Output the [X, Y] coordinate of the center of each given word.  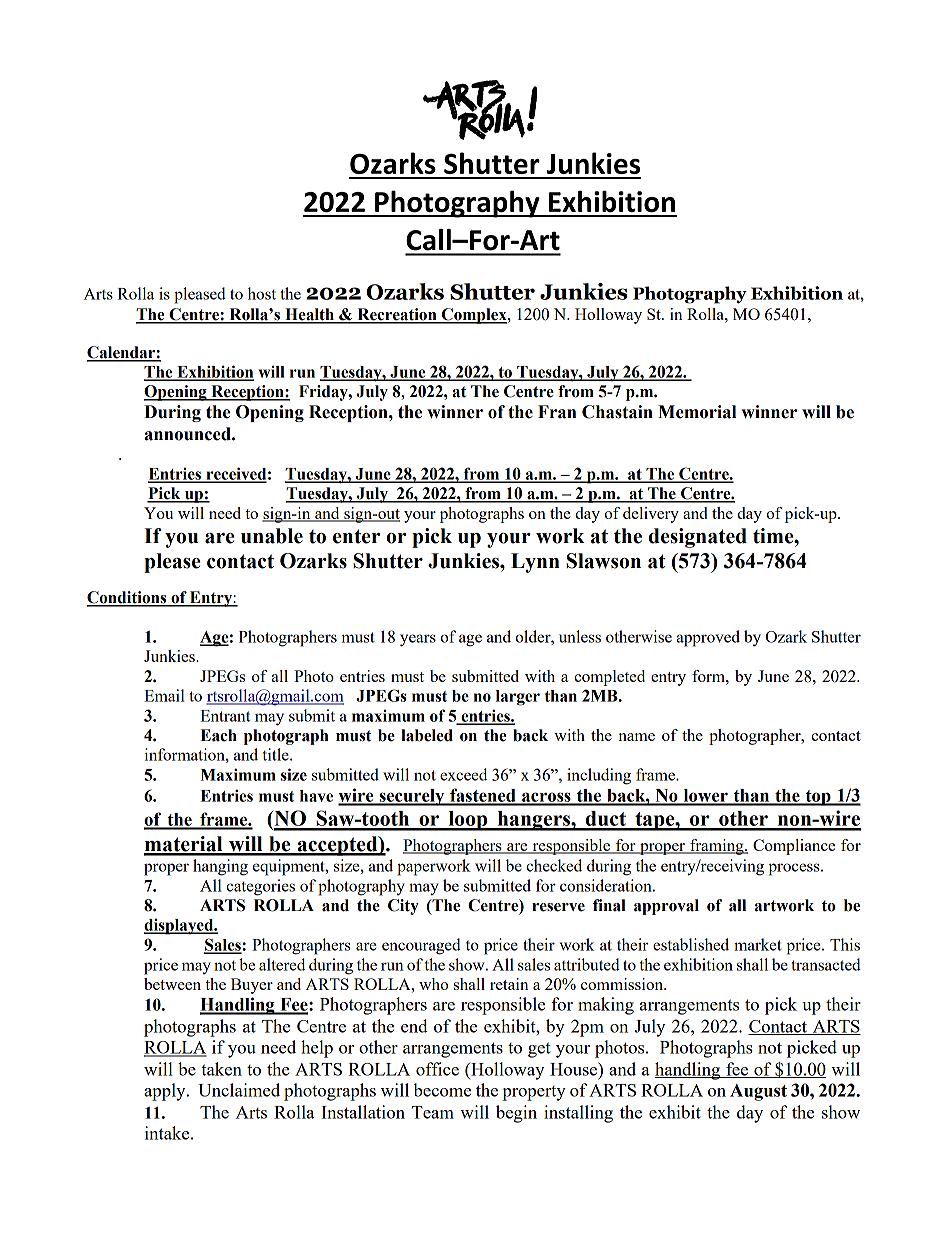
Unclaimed [239, 1090]
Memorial [697, 412]
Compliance [794, 847]
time [774, 536]
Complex [474, 316]
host [262, 293]
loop [468, 821]
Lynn [535, 563]
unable [272, 536]
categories [260, 887]
